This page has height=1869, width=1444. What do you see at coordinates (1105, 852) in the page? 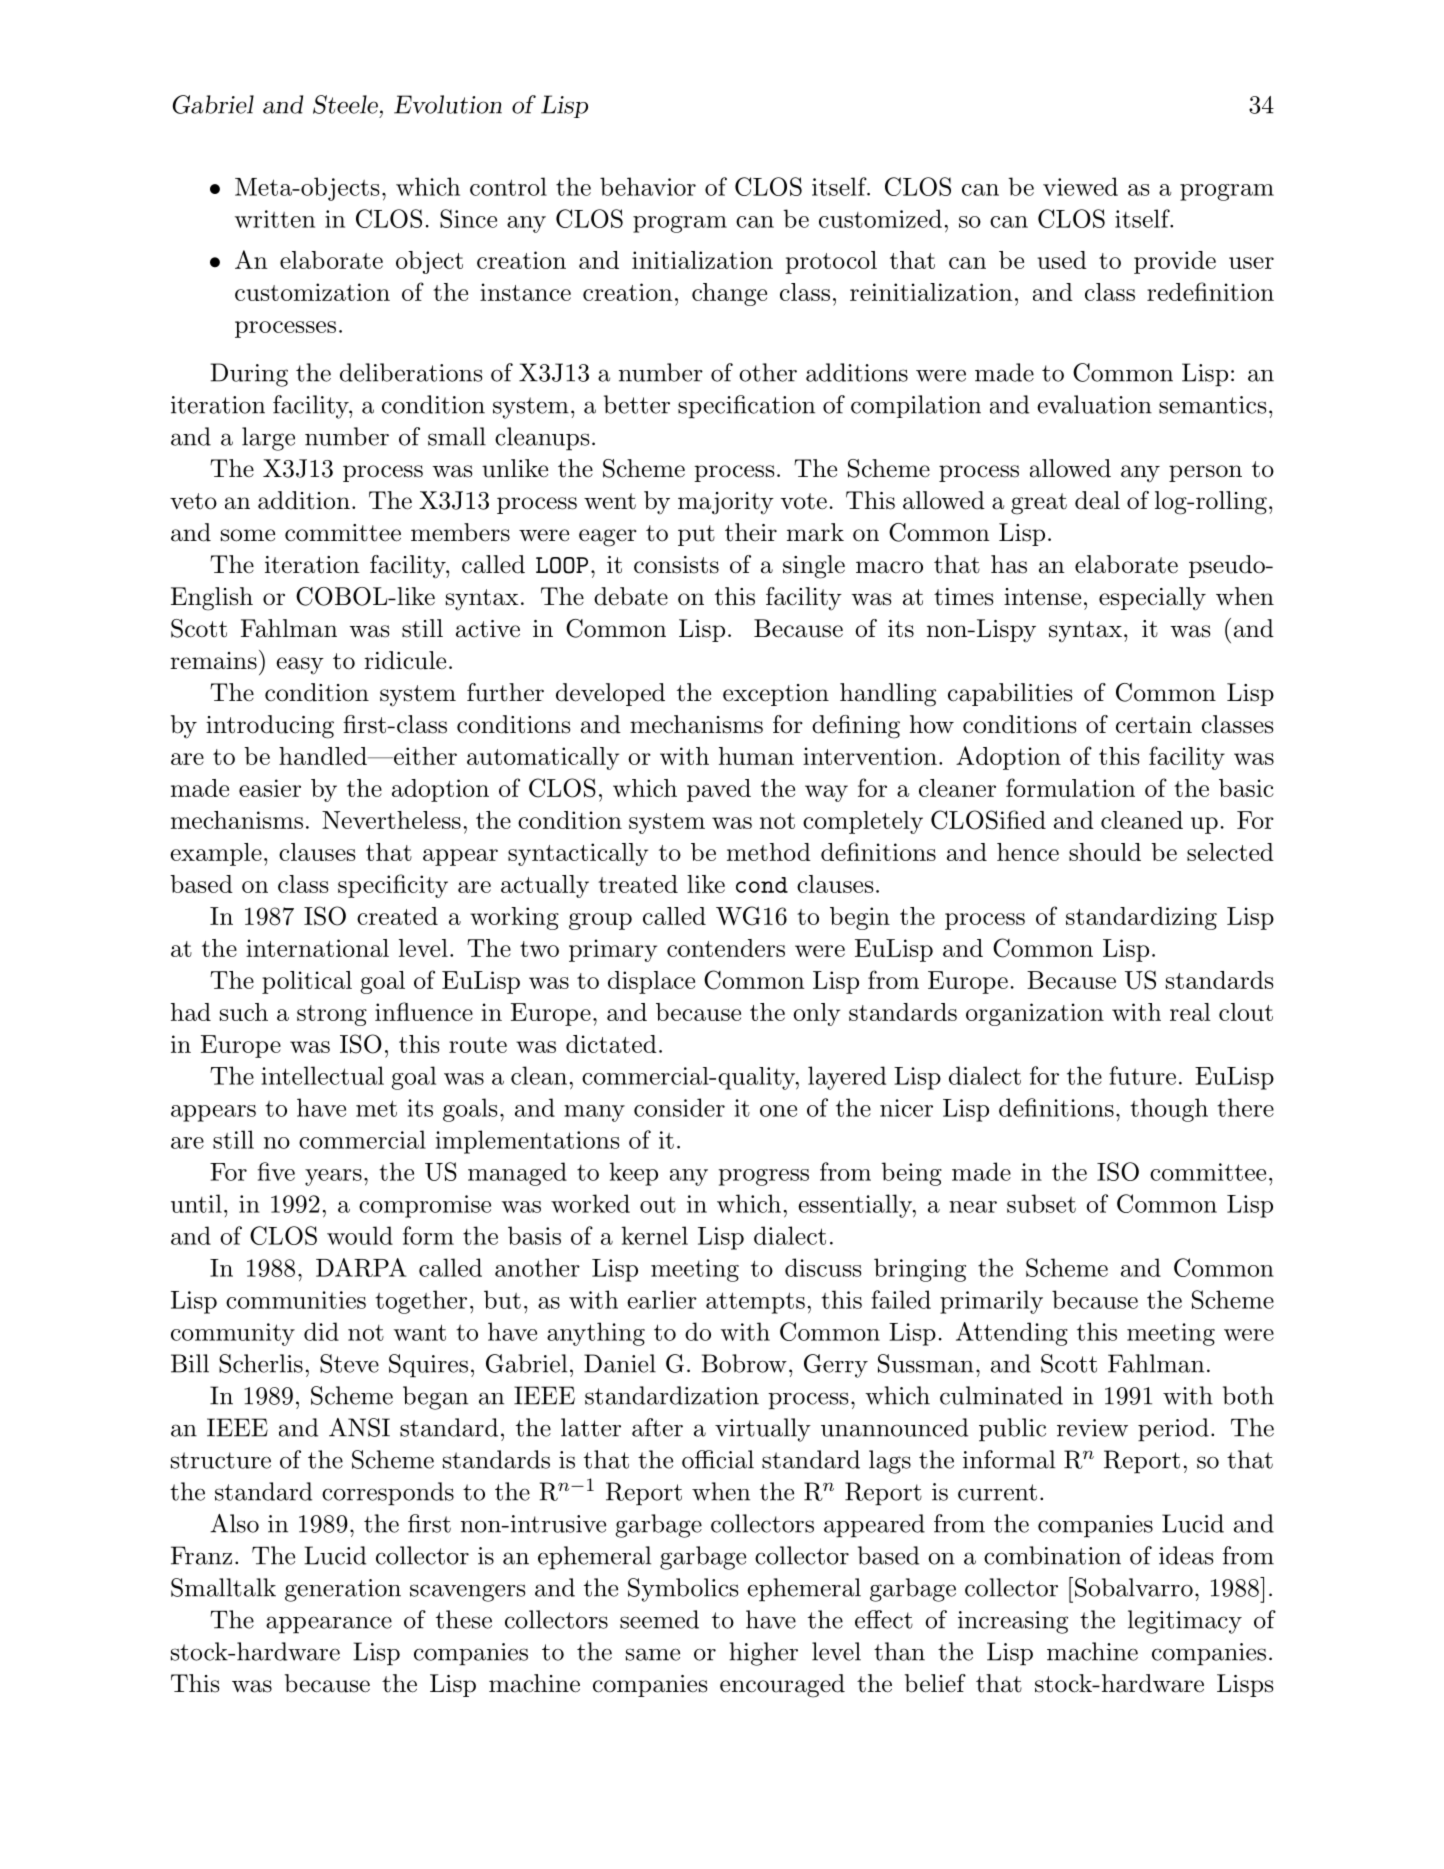
I see `should` at bounding box center [1105, 852].
